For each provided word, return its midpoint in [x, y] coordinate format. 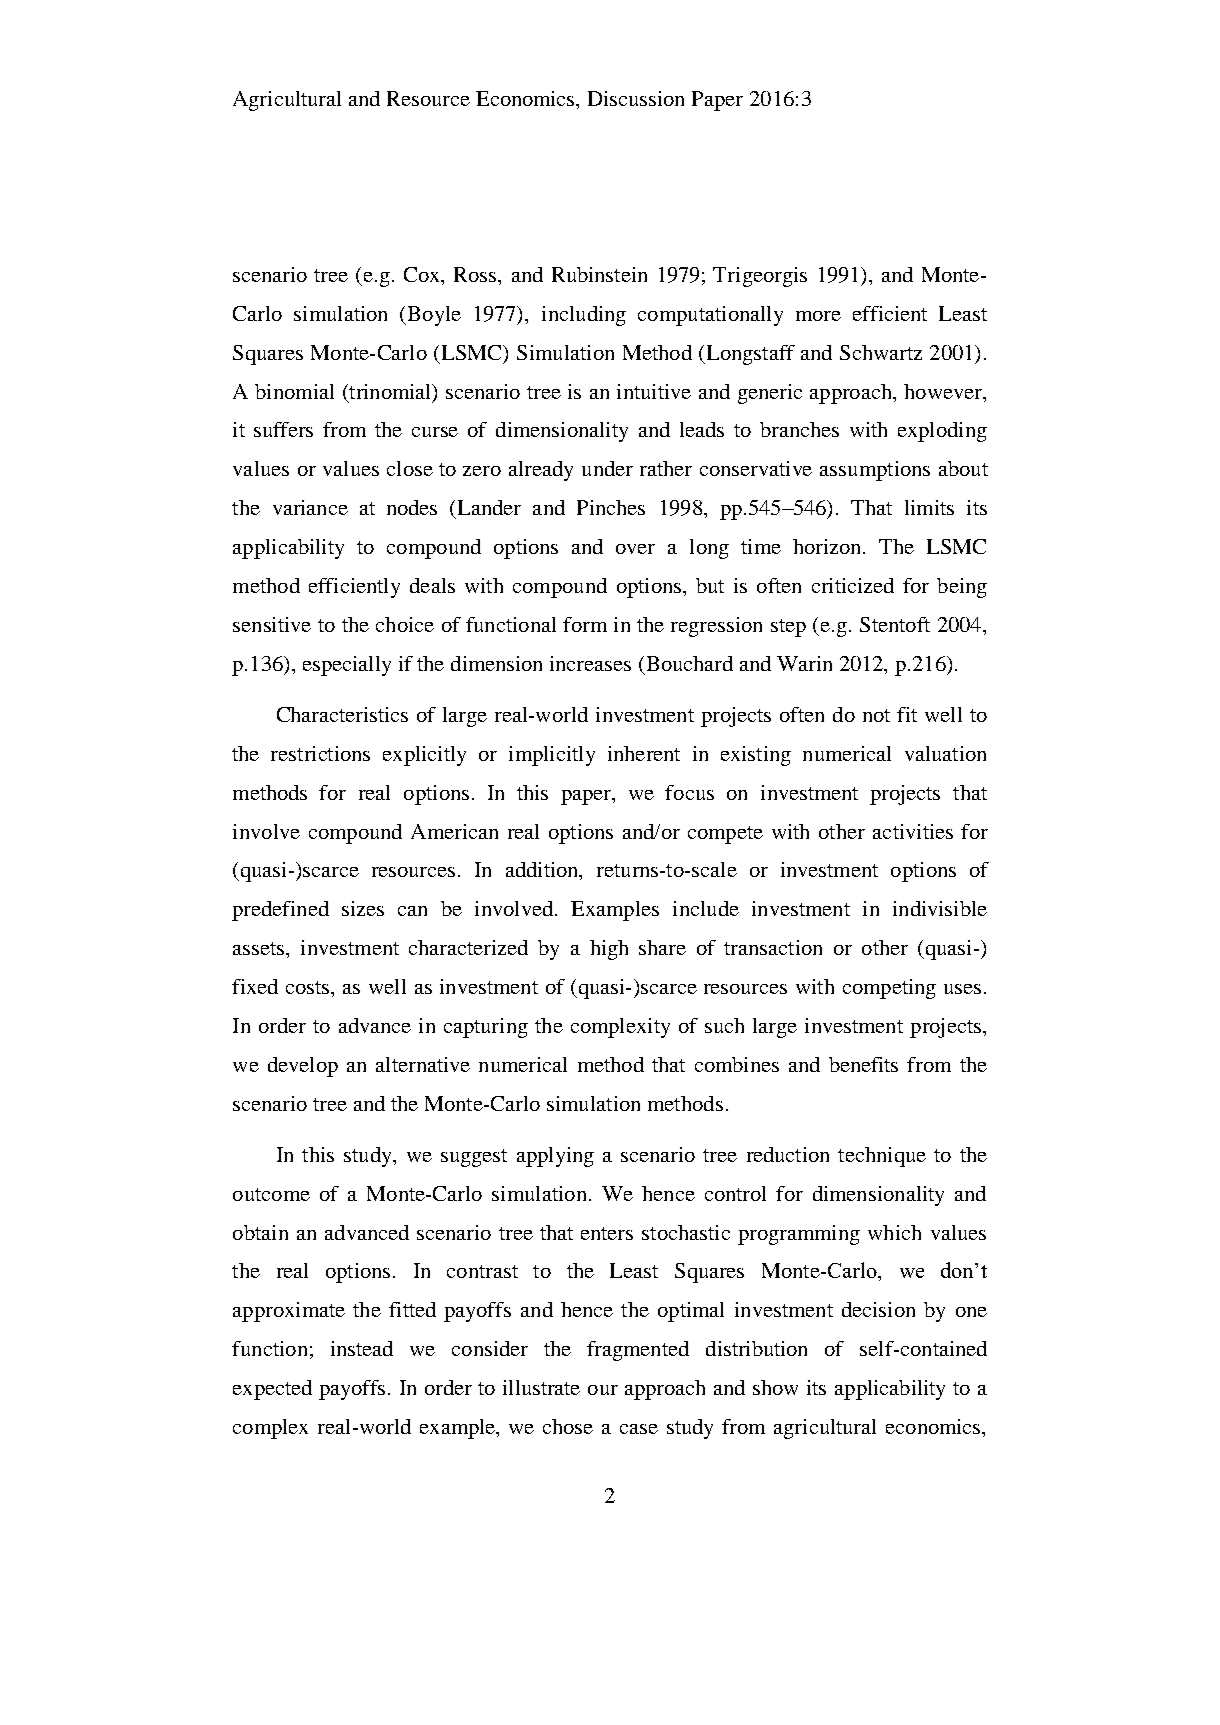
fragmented [638, 1351]
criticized [853, 585]
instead [362, 1348]
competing [889, 989]
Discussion [636, 98]
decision [878, 1309]
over [635, 549]
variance [310, 507]
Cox [423, 276]
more [818, 316]
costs [309, 987]
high [609, 950]
